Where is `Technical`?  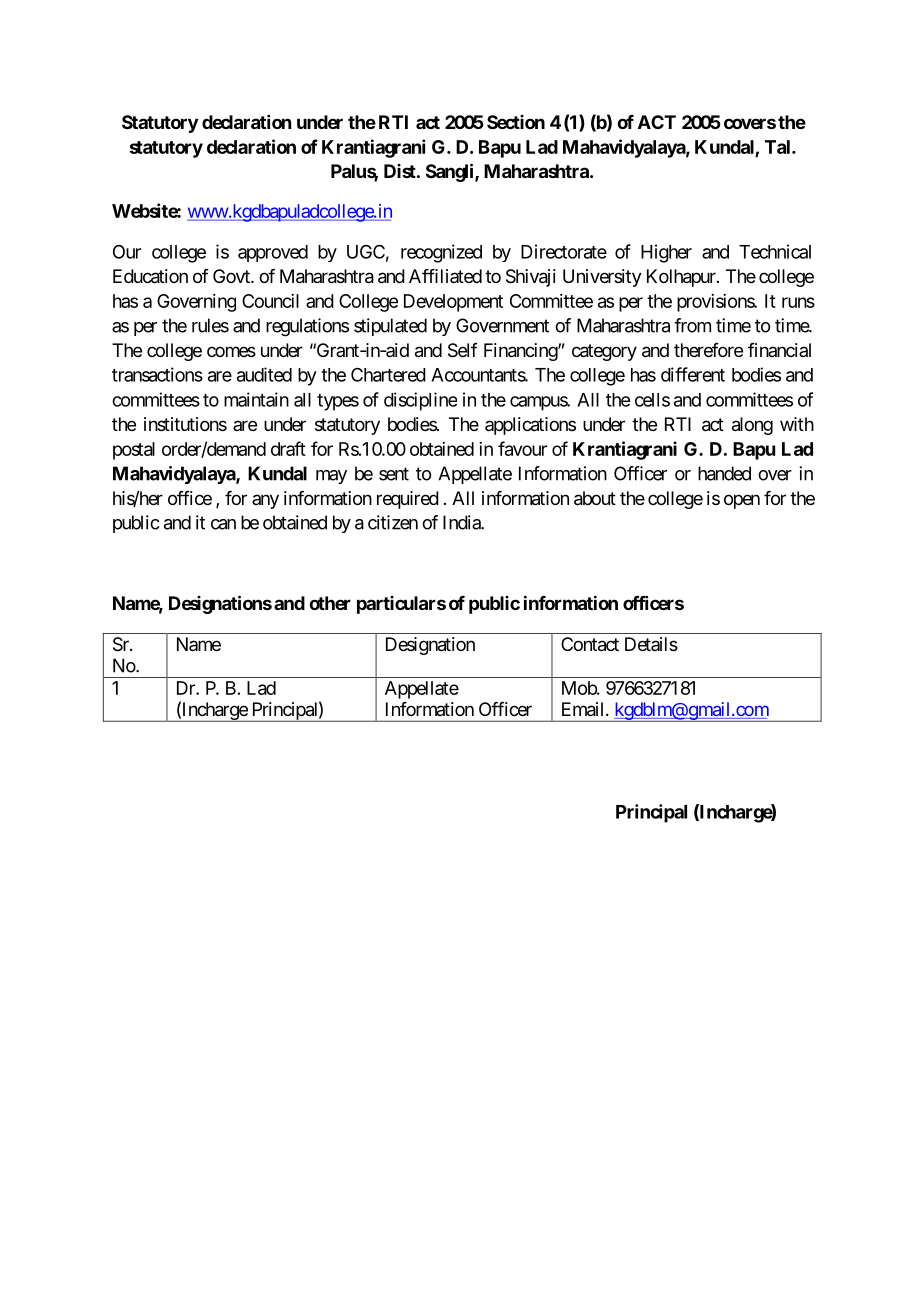
Technical is located at coordinates (775, 251).
